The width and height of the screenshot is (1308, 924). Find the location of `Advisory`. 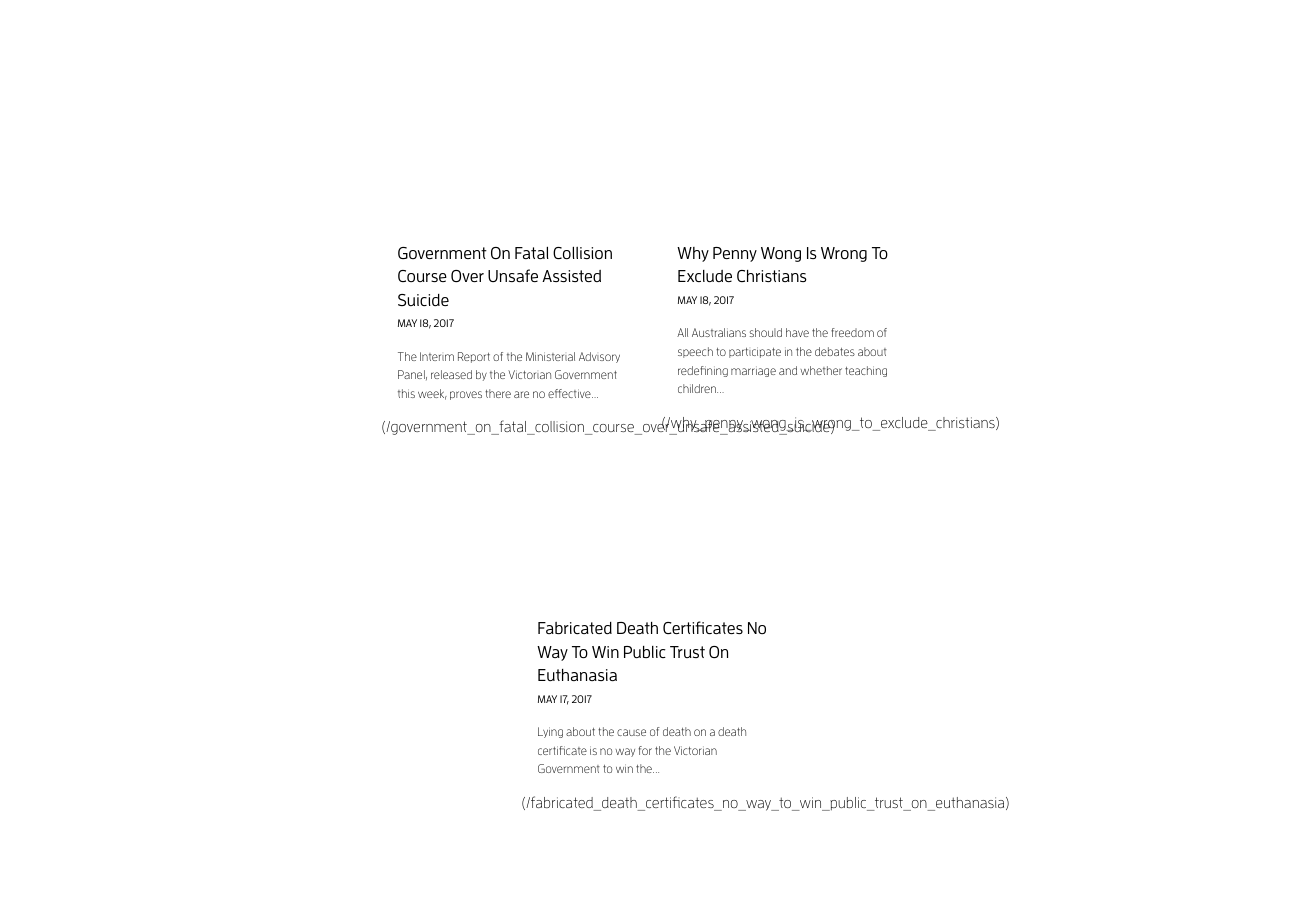

Advisory is located at coordinates (599, 357).
